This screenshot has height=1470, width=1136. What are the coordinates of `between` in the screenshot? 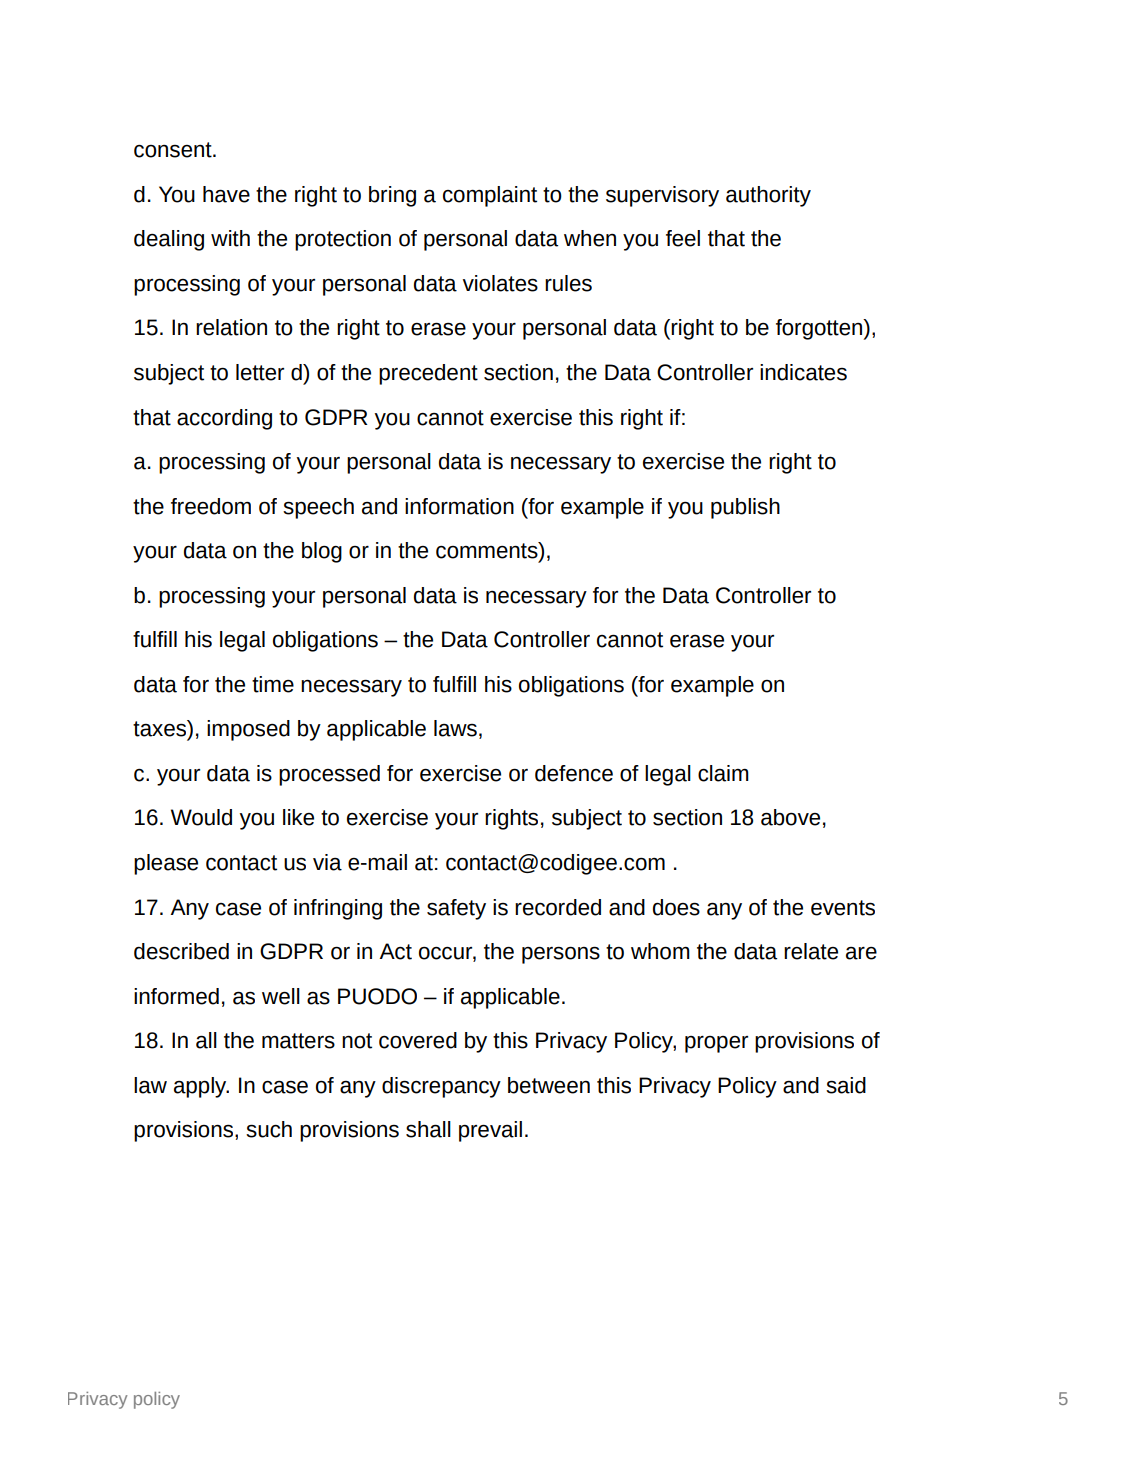 It's located at (549, 1085).
